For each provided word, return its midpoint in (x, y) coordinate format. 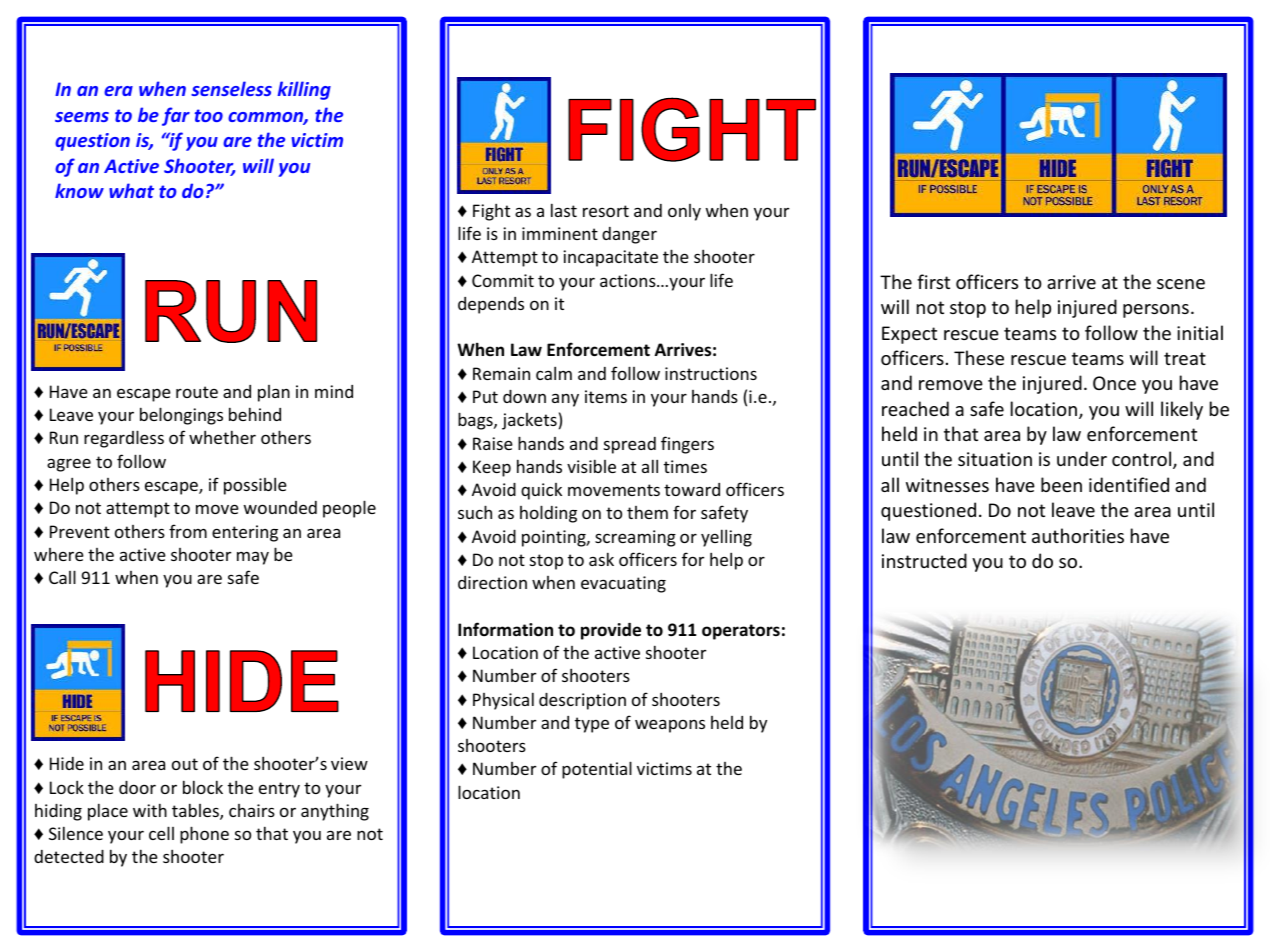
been (1061, 484)
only (684, 212)
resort (606, 211)
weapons (670, 726)
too (209, 115)
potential (597, 770)
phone (204, 835)
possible (255, 486)
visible (591, 466)
